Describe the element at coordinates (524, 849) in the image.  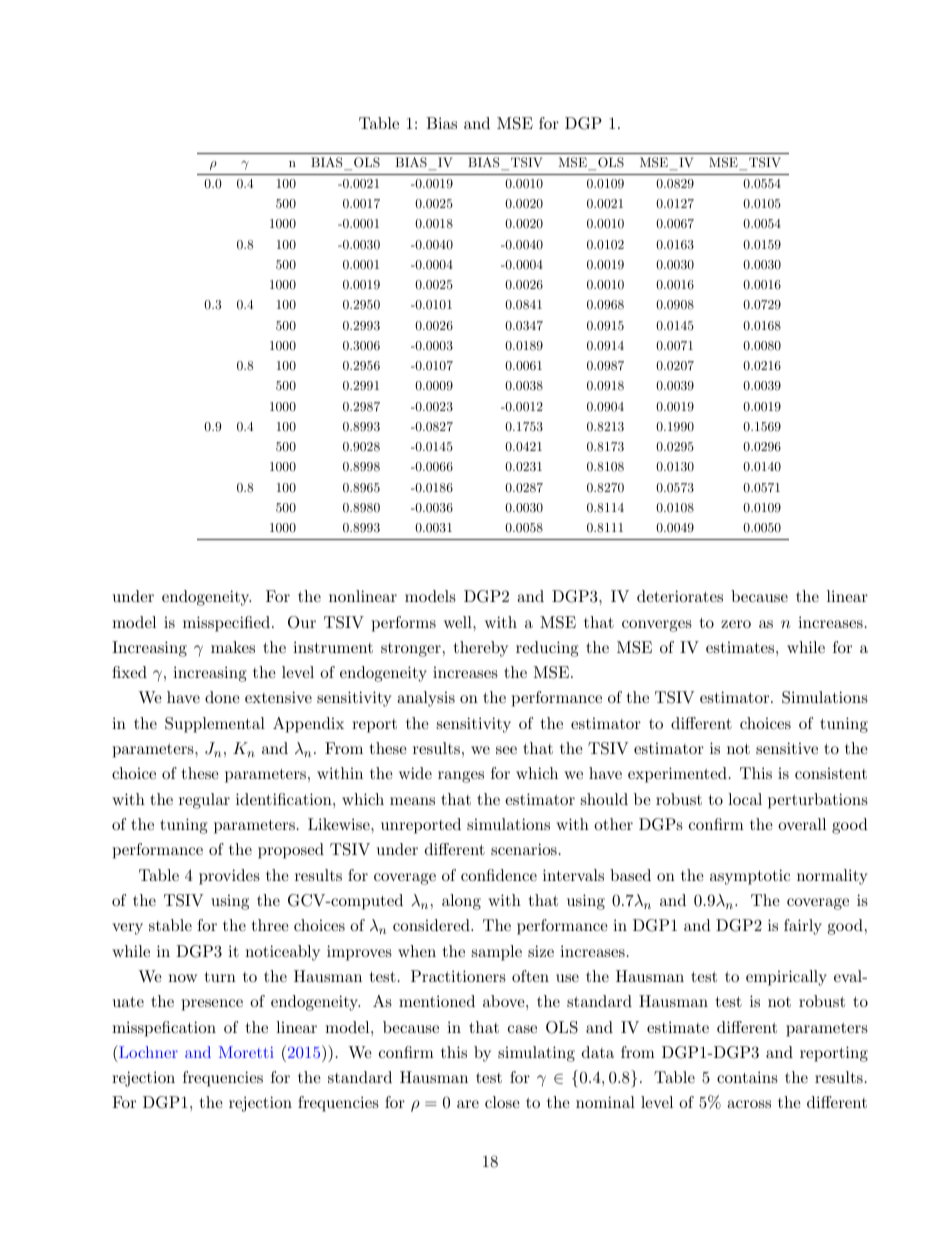
I see `scenarios` at that location.
